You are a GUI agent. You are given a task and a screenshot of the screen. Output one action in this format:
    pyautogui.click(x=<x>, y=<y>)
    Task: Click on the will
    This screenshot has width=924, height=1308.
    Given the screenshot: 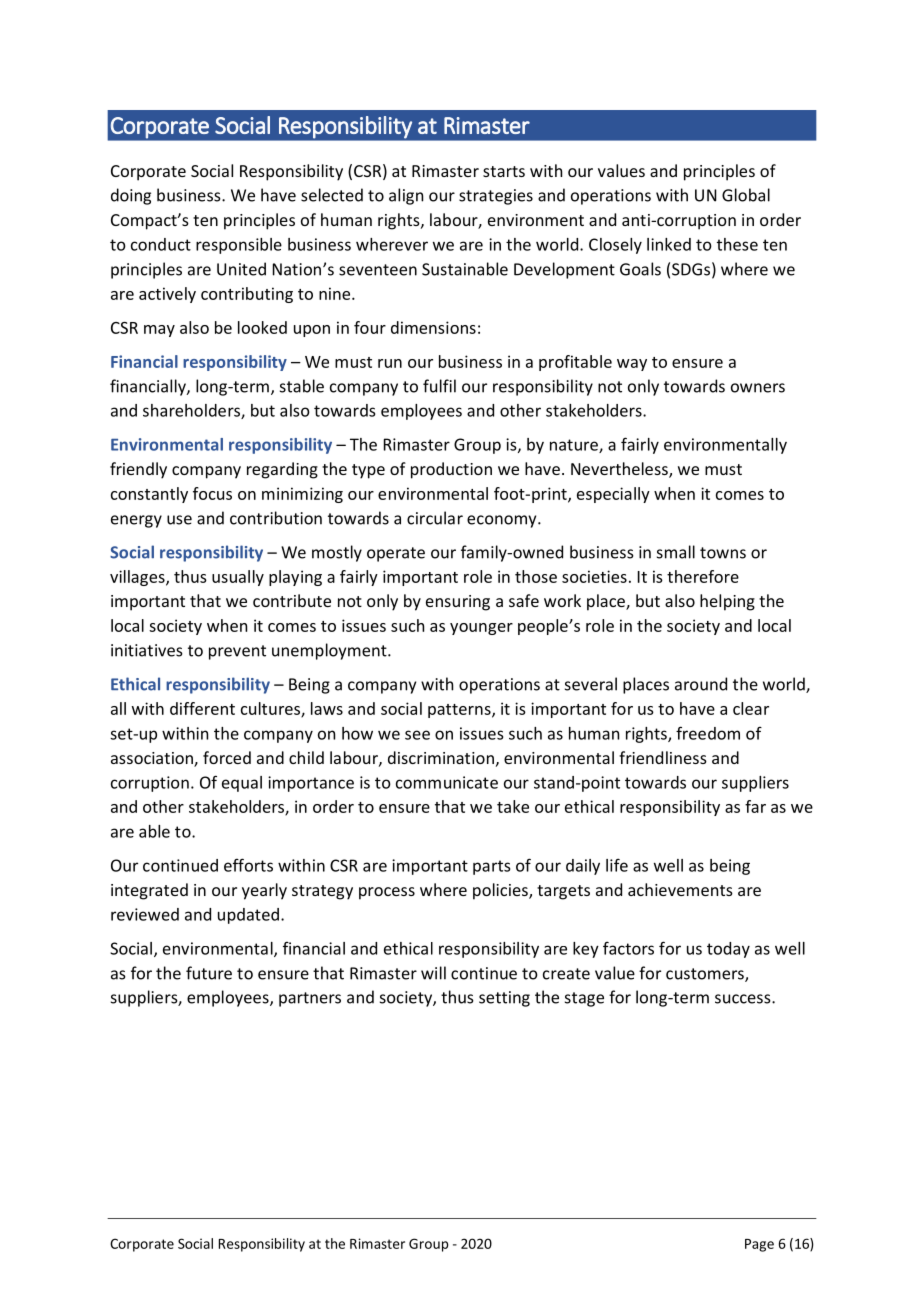 What is the action you would take?
    pyautogui.click(x=433, y=973)
